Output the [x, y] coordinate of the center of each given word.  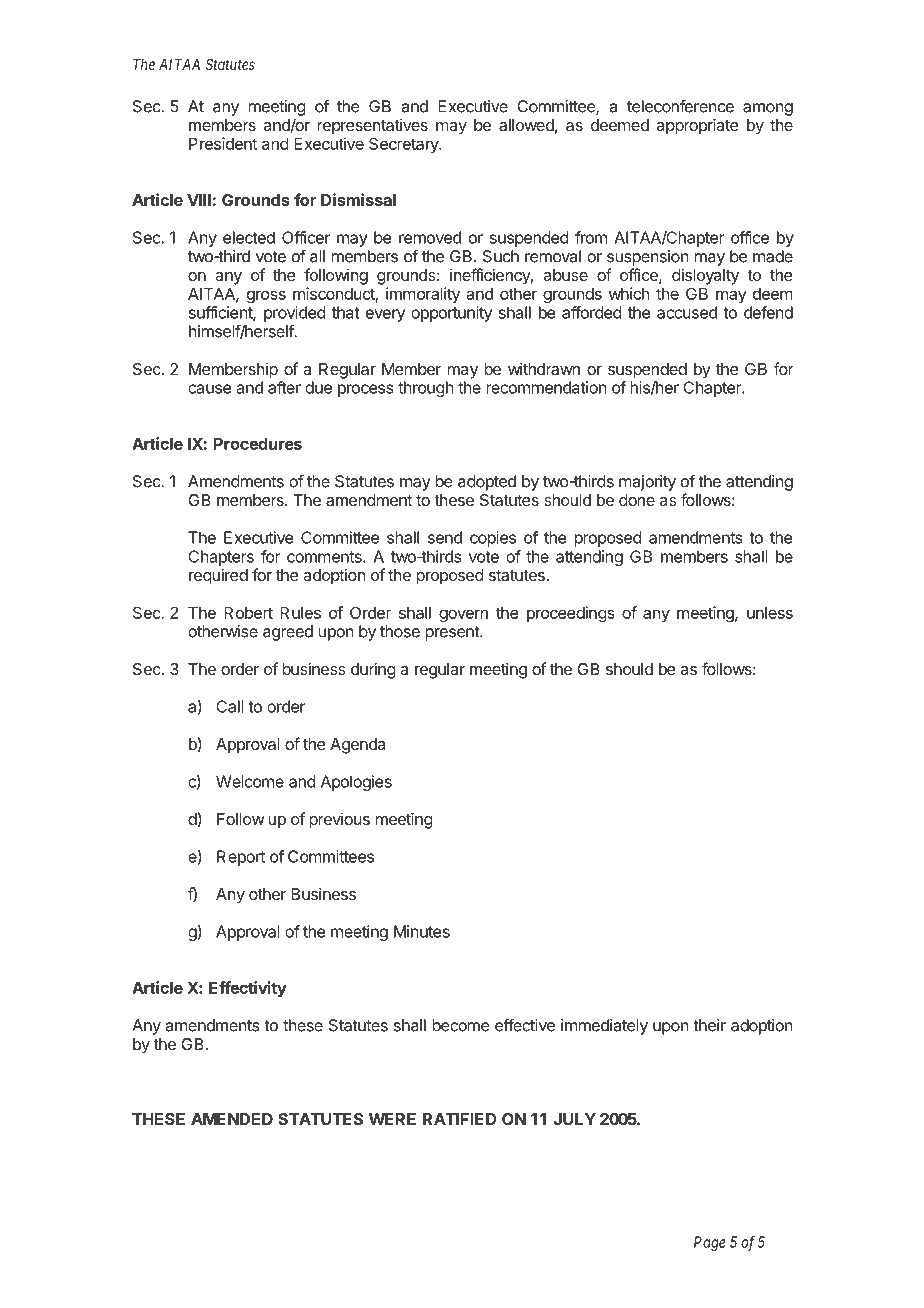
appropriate [698, 126]
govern [463, 616]
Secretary [405, 145]
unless [770, 613]
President [223, 143]
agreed [288, 633]
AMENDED [232, 1119]
